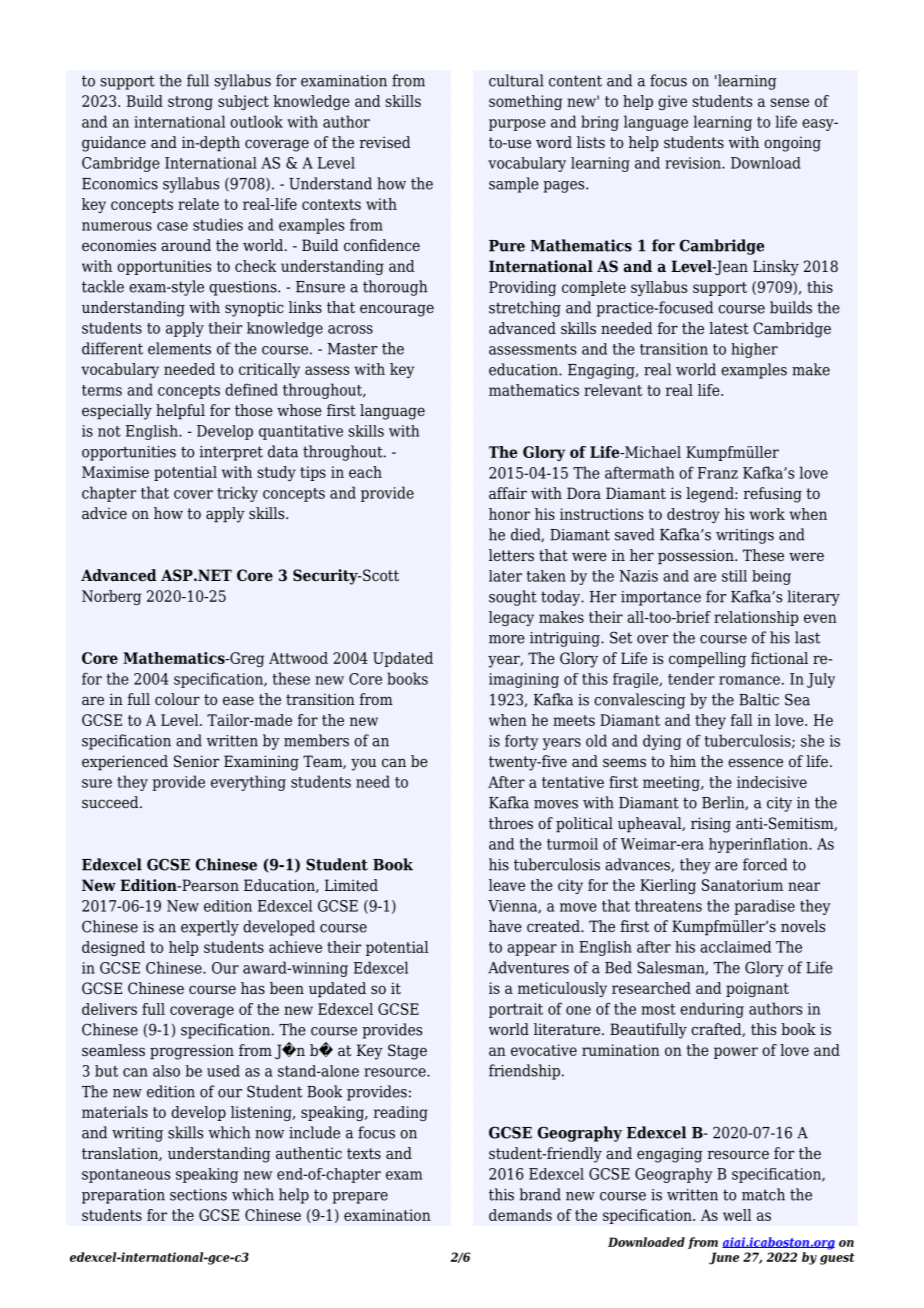 The image size is (924, 1308). Describe the element at coordinates (198, 1195) in the document. I see `sections` at that location.
